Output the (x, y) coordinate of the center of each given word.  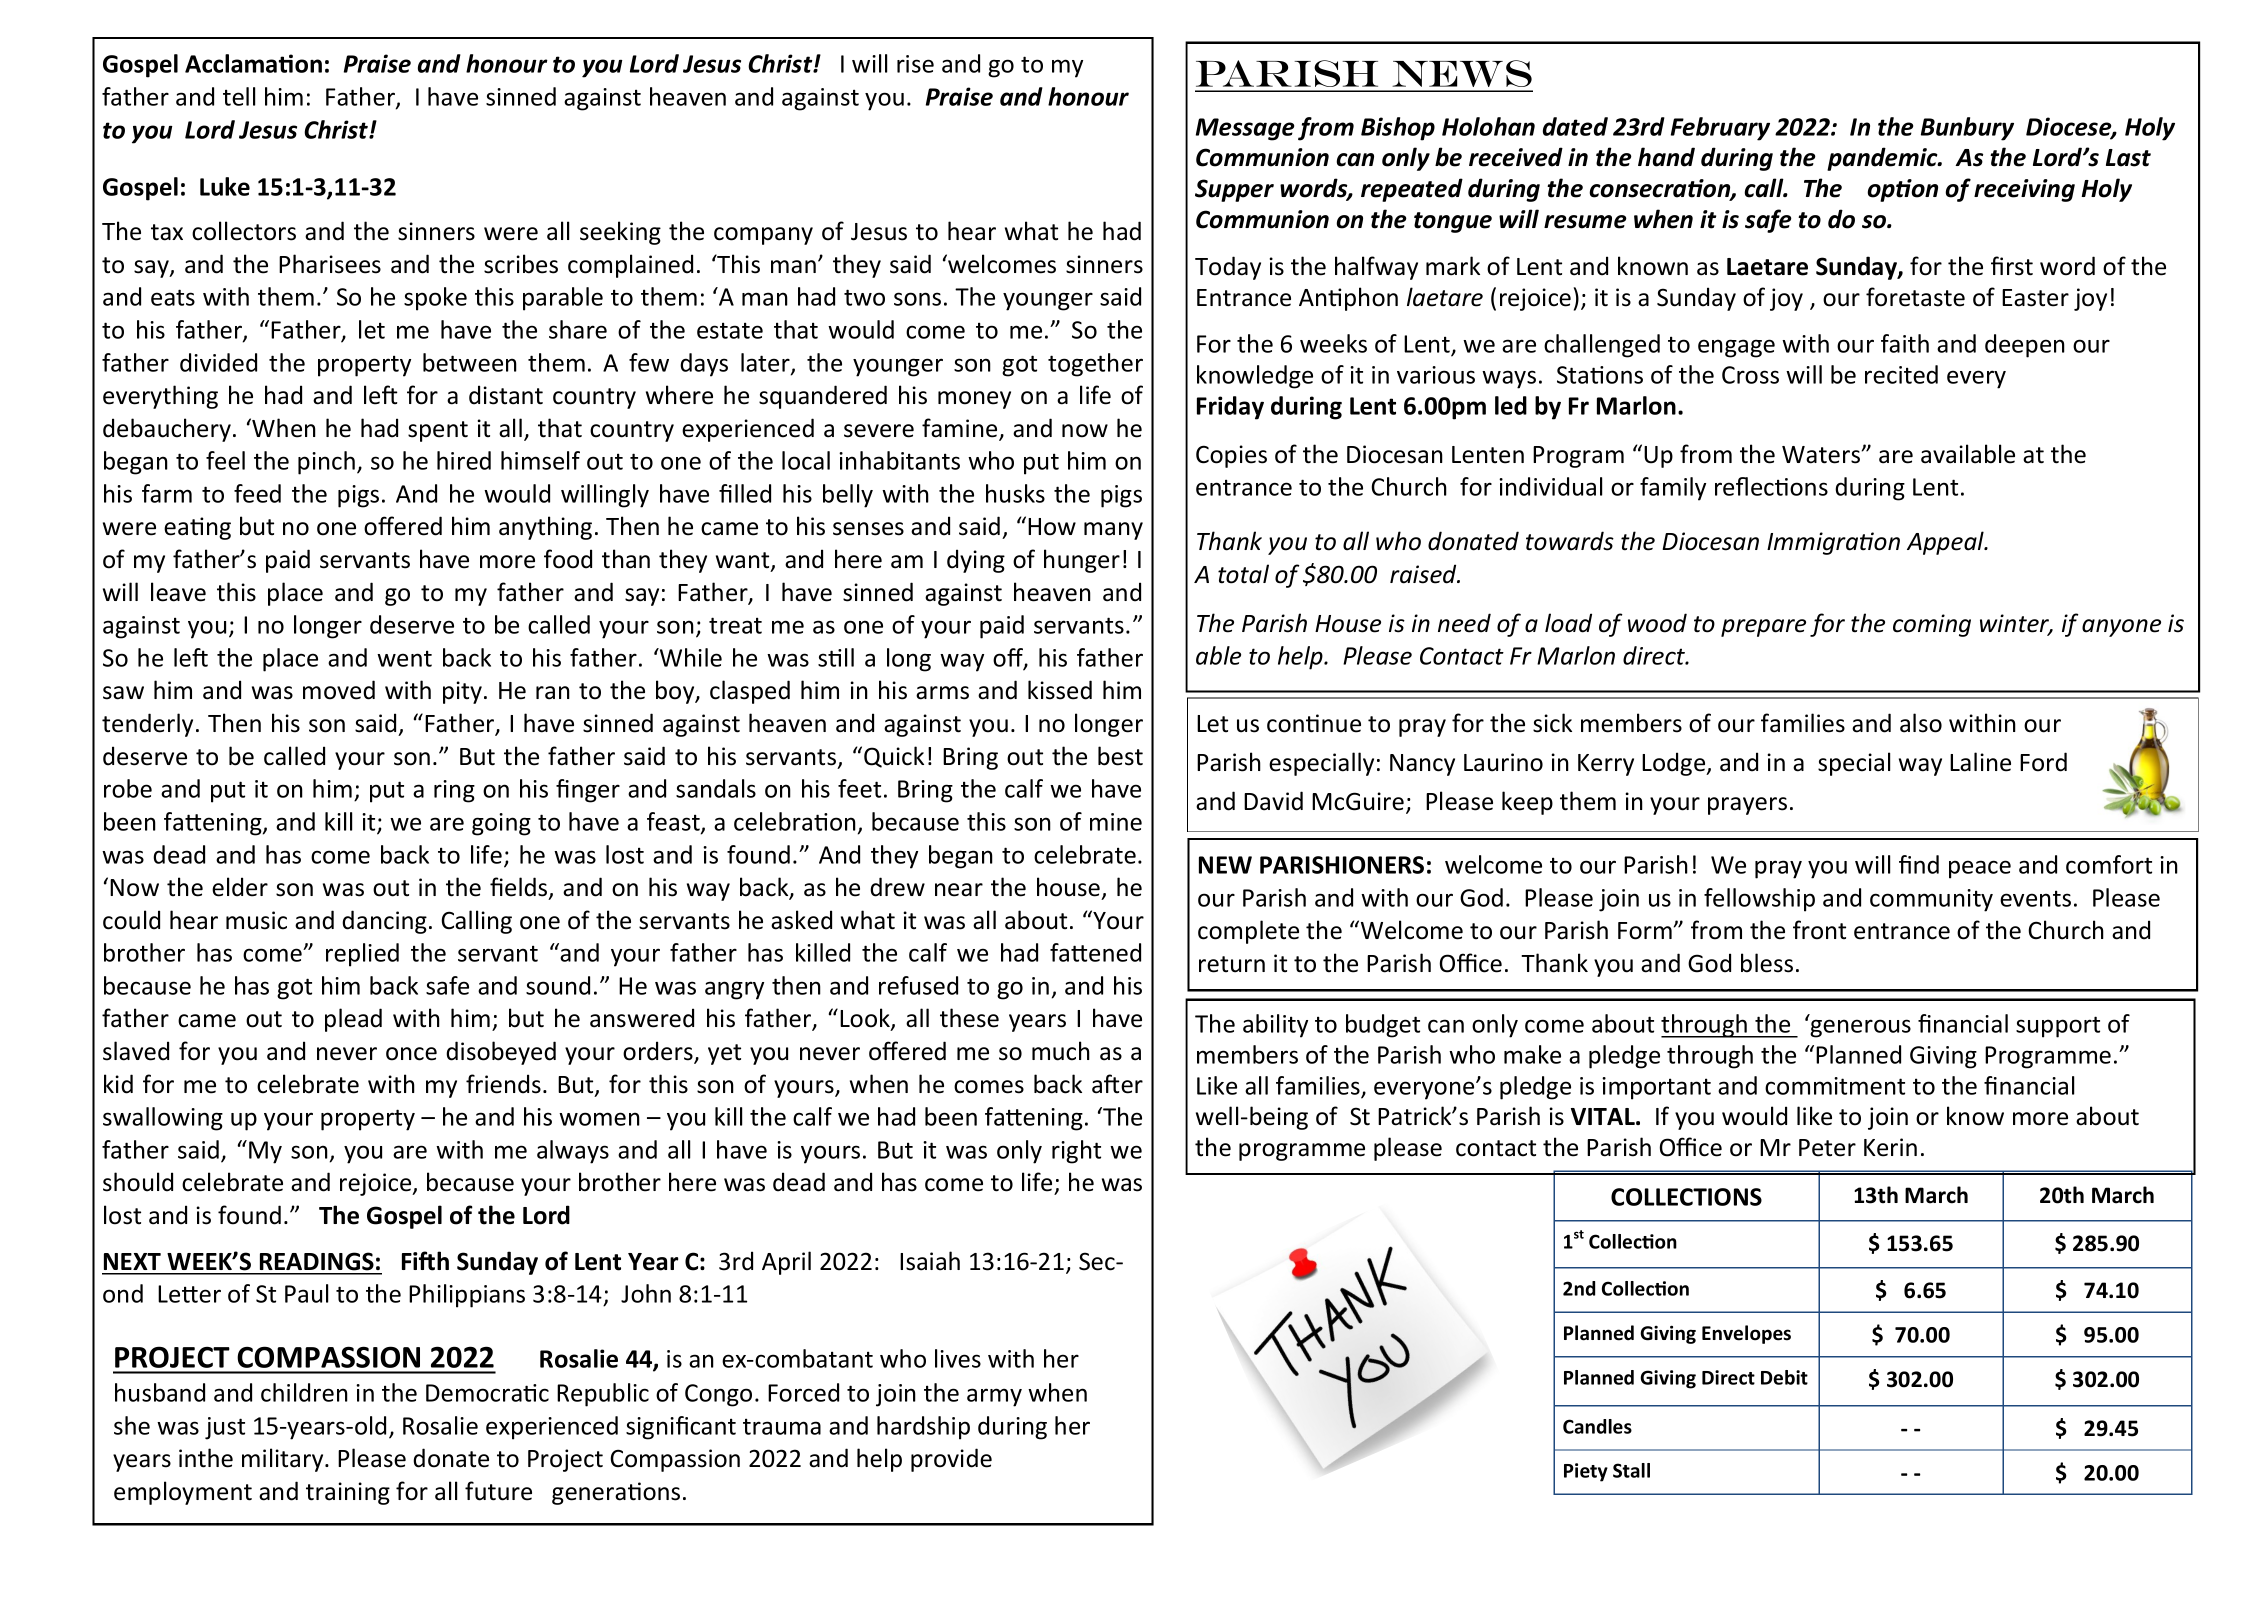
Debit (1784, 1377)
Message (1245, 129)
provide (951, 1460)
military (284, 1460)
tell (239, 96)
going (501, 824)
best (1120, 756)
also (1921, 723)
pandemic (1883, 159)
